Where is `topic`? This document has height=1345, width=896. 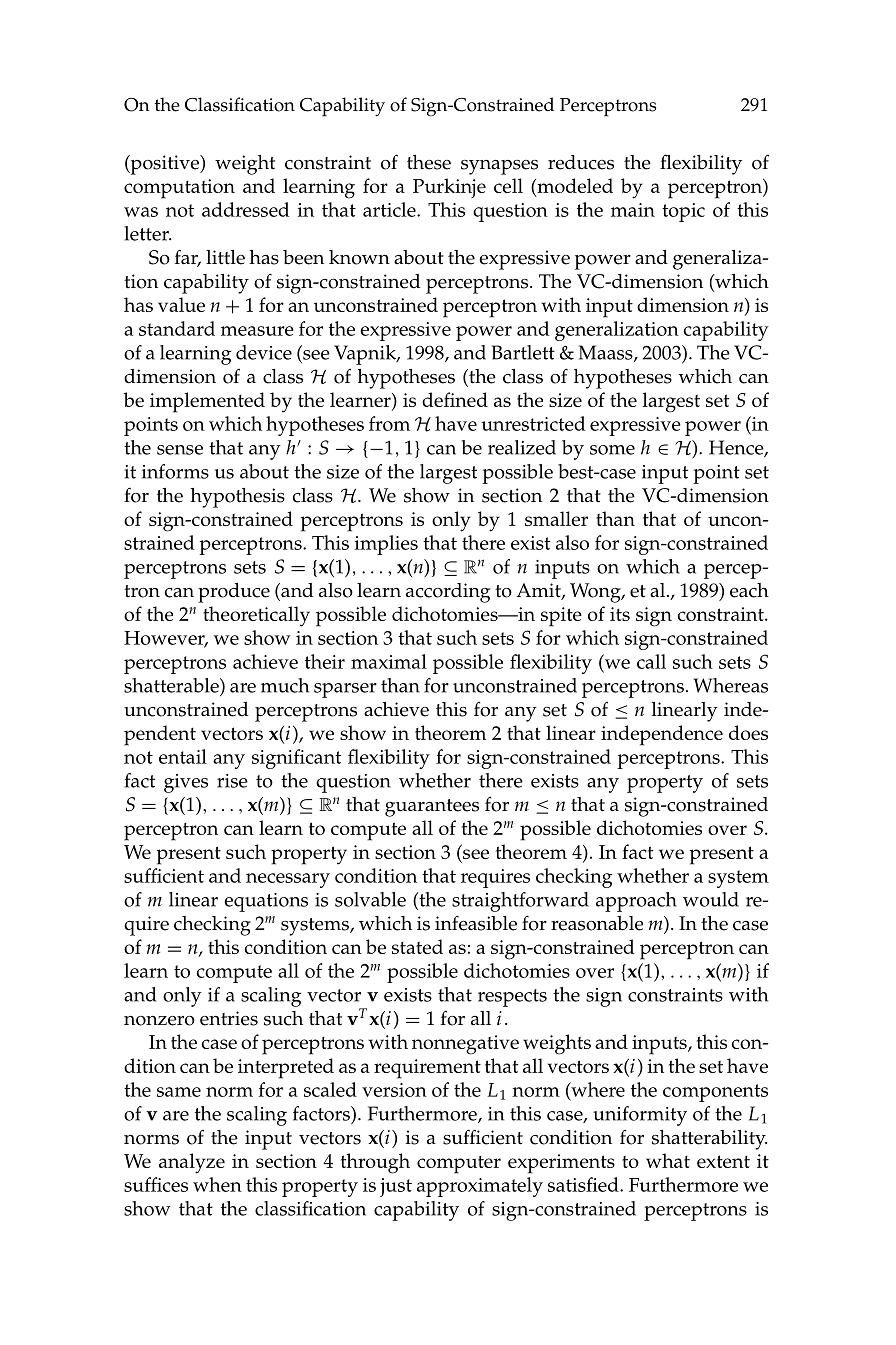 topic is located at coordinates (683, 212).
